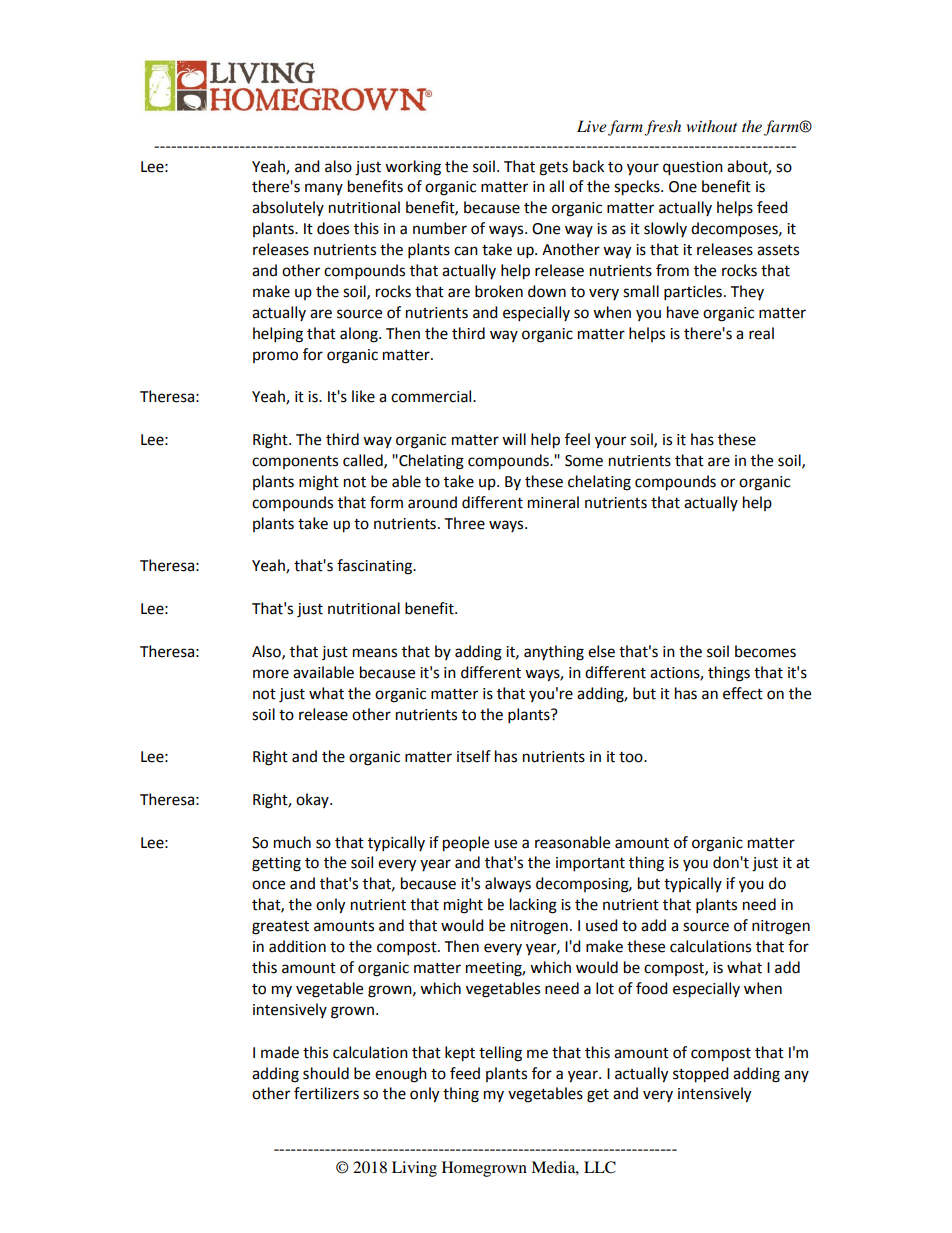  What do you see at coordinates (326, 1093) in the document?
I see `fertilizers` at bounding box center [326, 1093].
